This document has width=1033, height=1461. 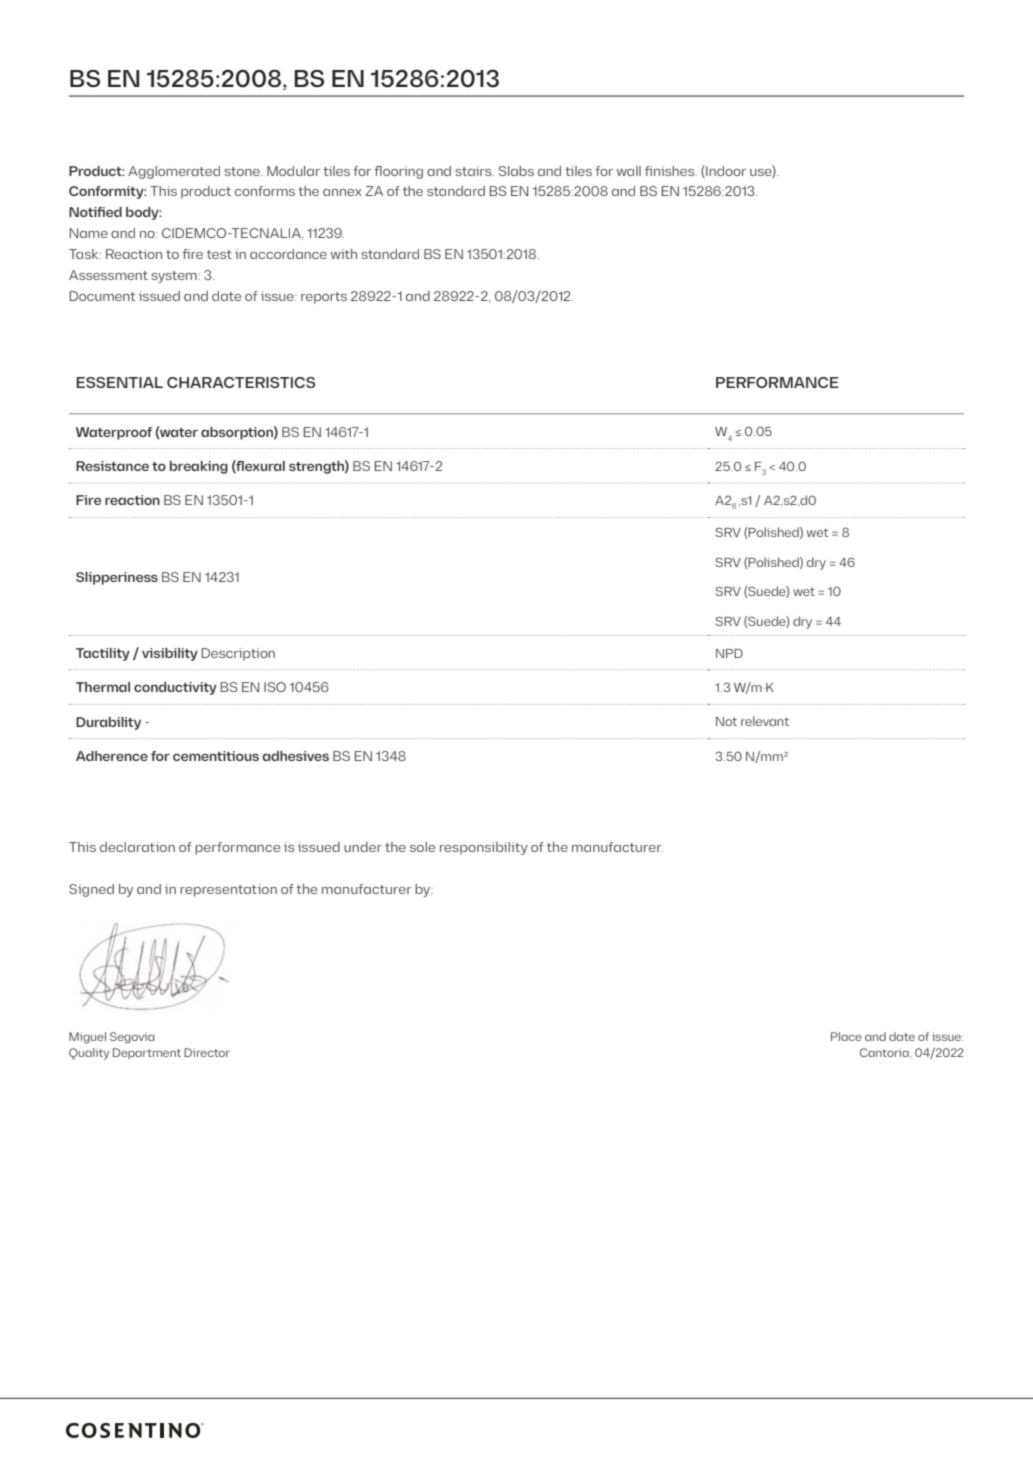 What do you see at coordinates (765, 721) in the document?
I see `relevant` at bounding box center [765, 721].
